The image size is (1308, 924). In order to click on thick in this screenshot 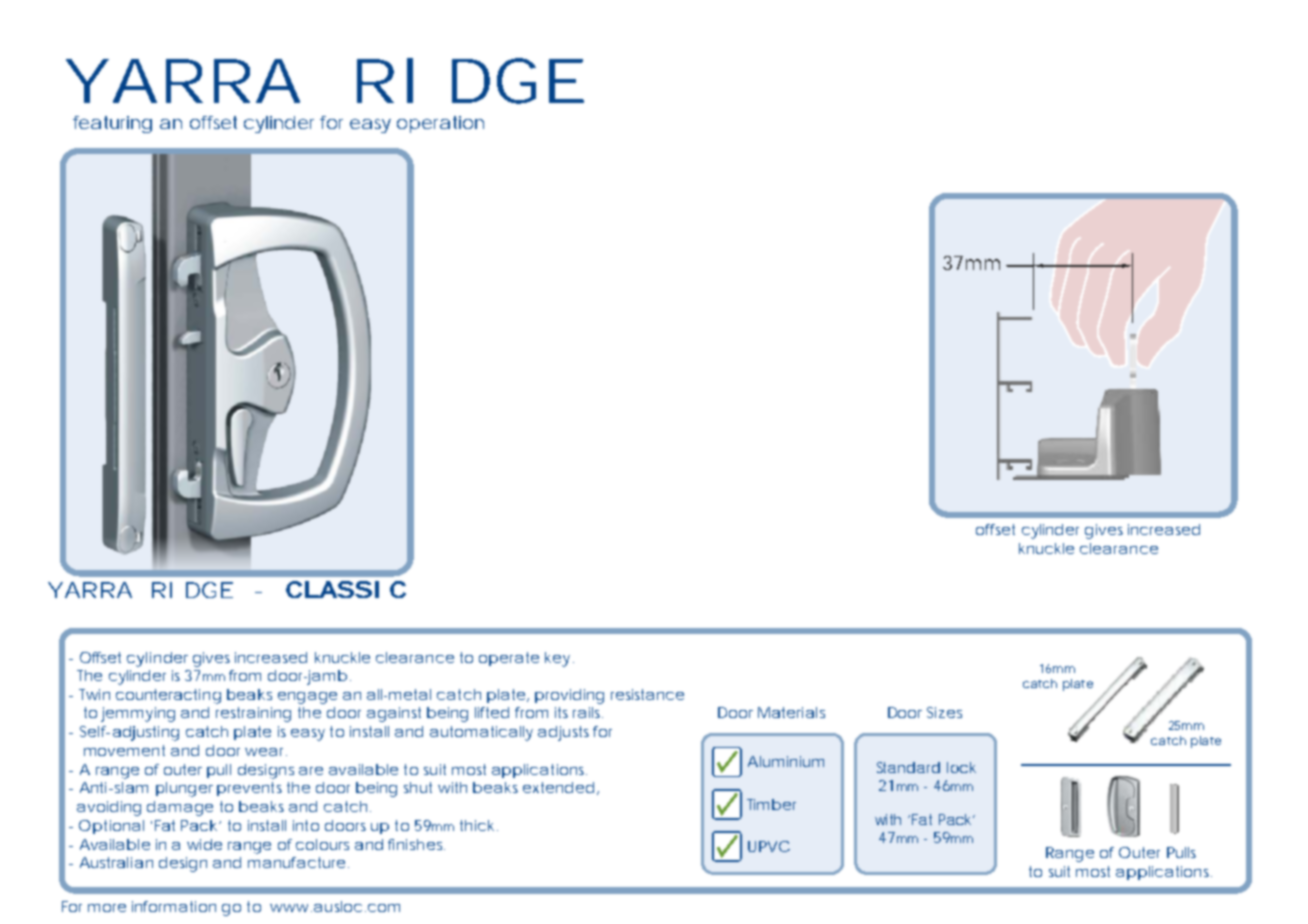, I will do `click(477, 825)`.
